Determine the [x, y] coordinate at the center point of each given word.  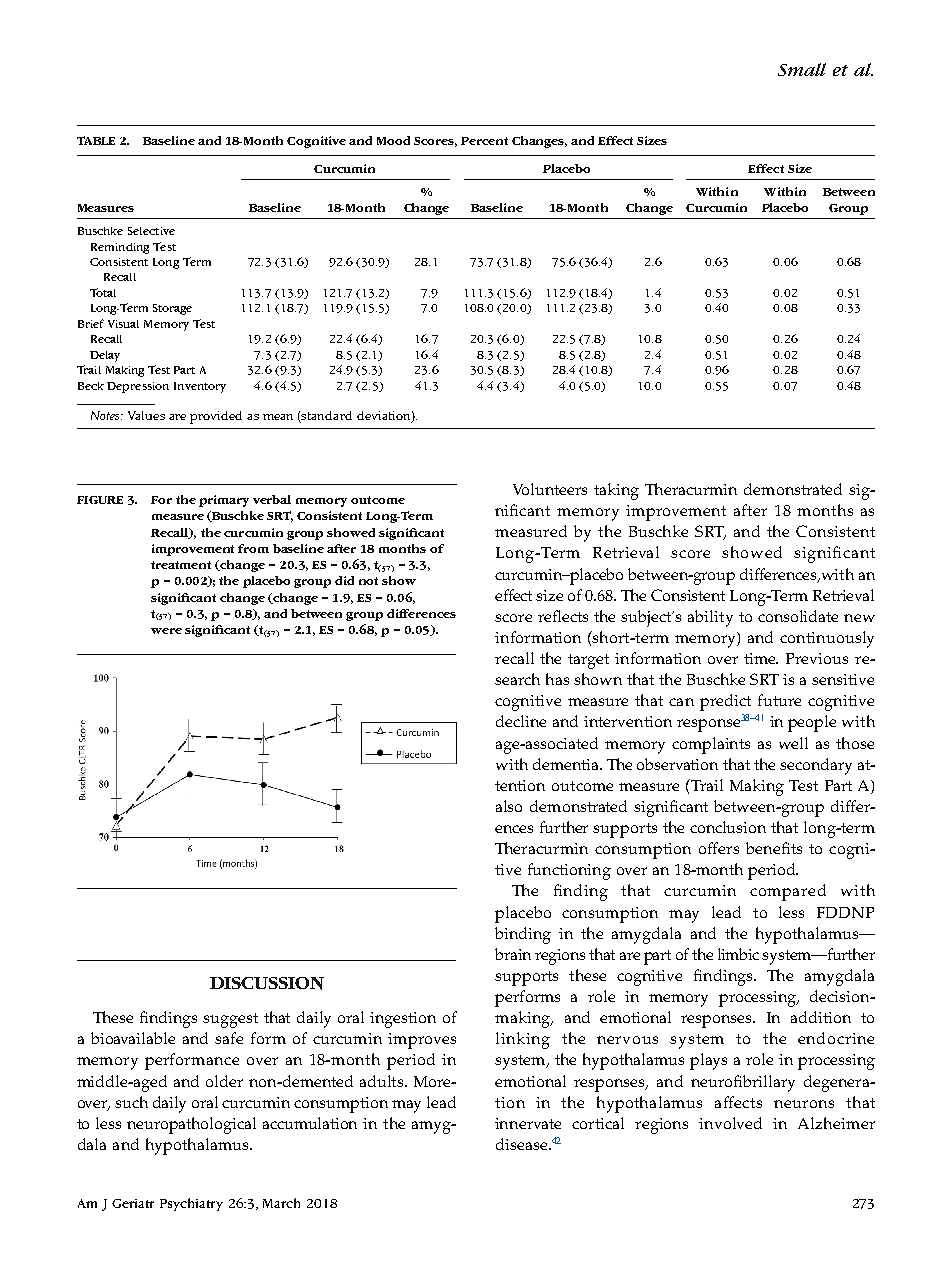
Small [802, 69]
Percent [484, 141]
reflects [563, 616]
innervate [528, 1123]
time [761, 658]
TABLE [96, 140]
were [166, 631]
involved [730, 1123]
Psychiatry [191, 1204]
